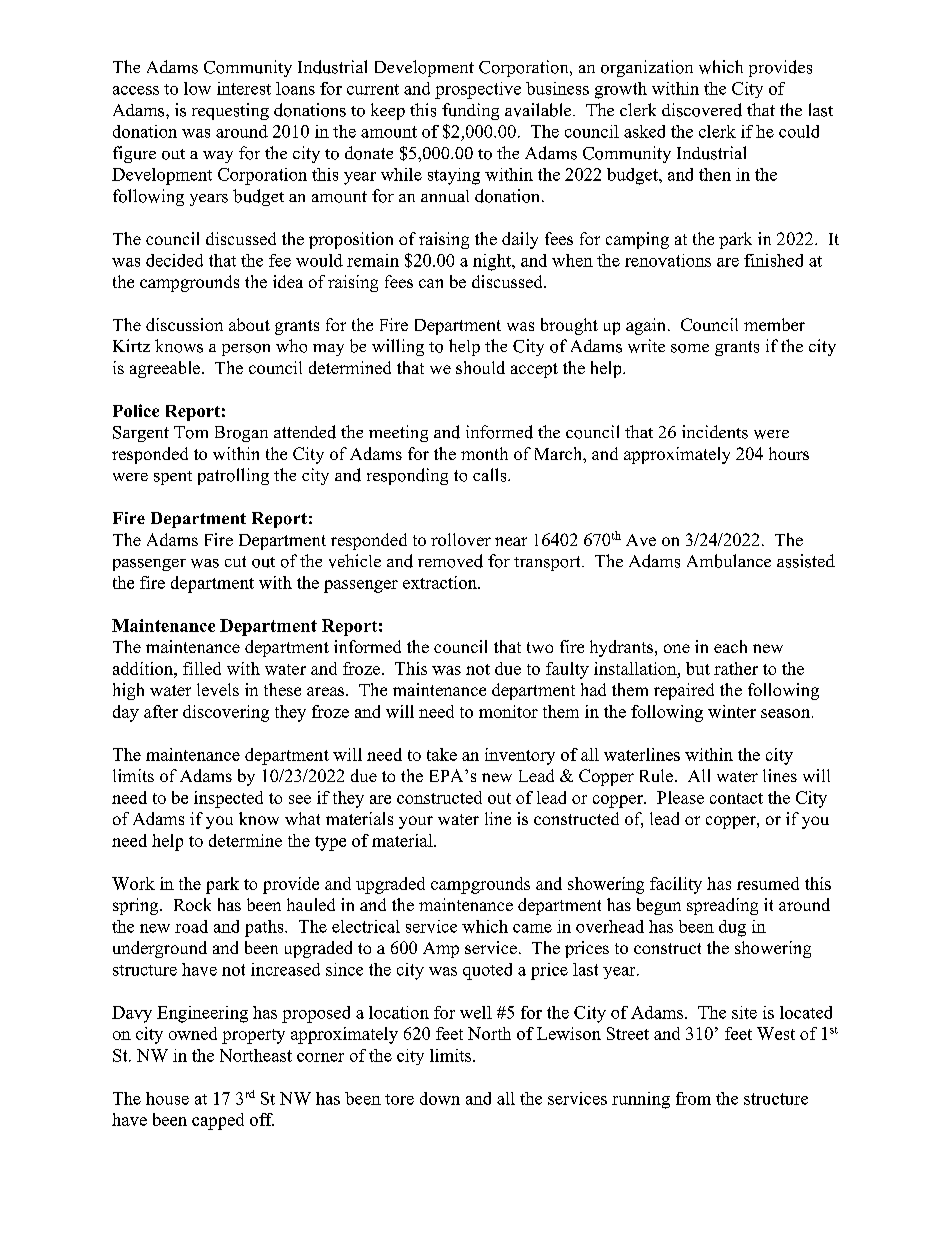 The image size is (952, 1233). Describe the element at coordinates (484, 453) in the document. I see `month` at that location.
